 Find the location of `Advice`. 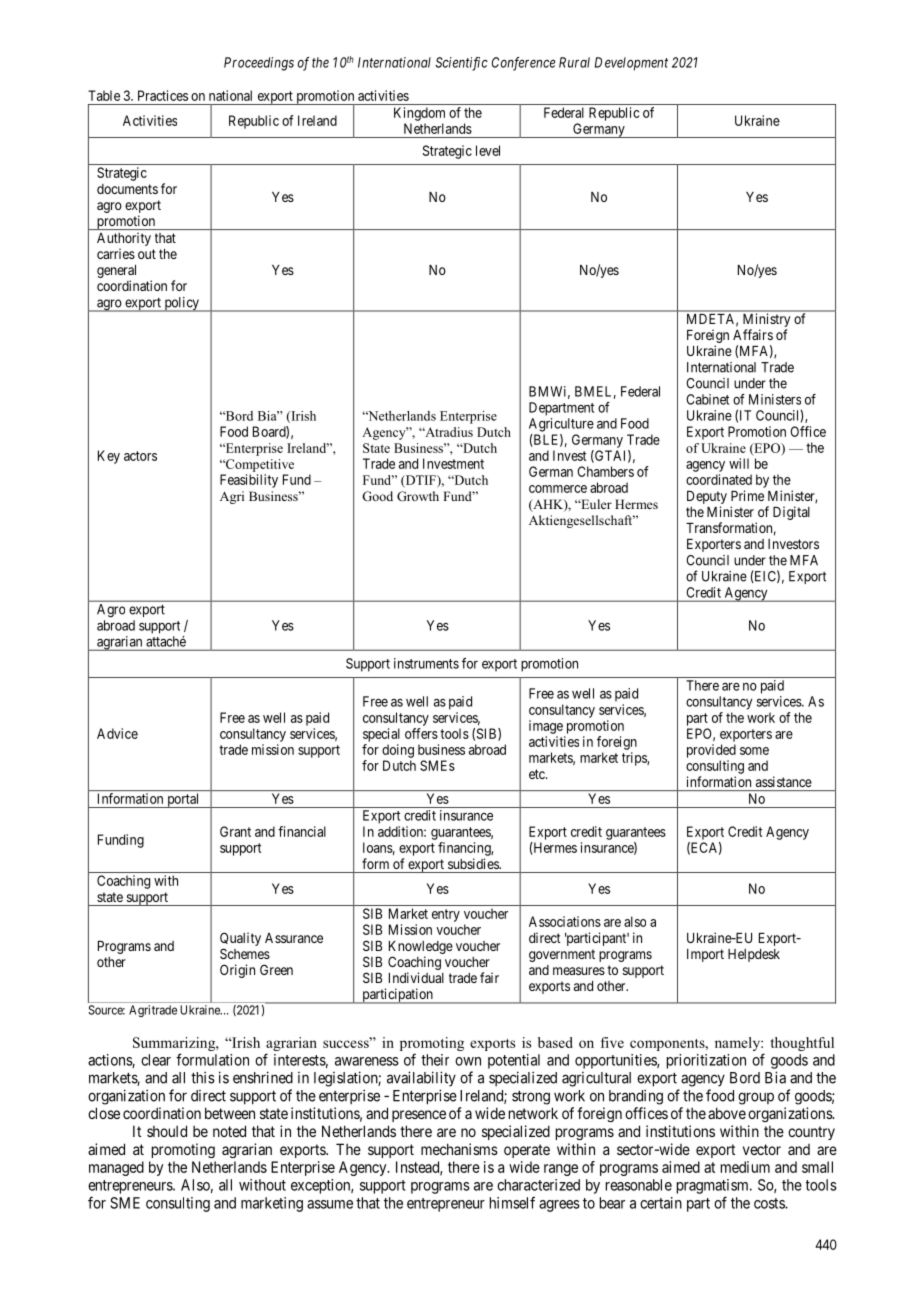

Advice is located at coordinates (117, 733).
